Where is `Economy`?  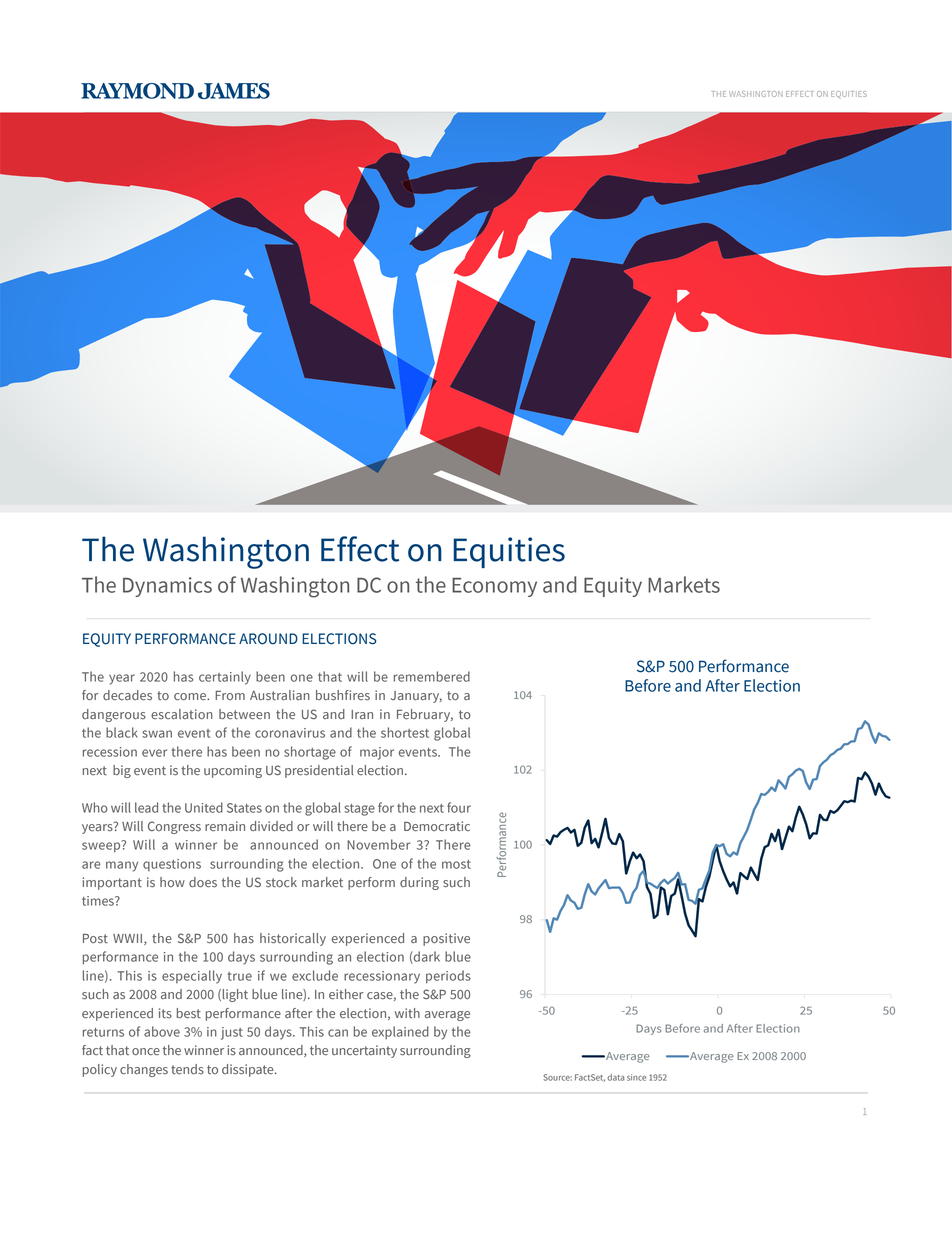 Economy is located at coordinates (494, 587).
